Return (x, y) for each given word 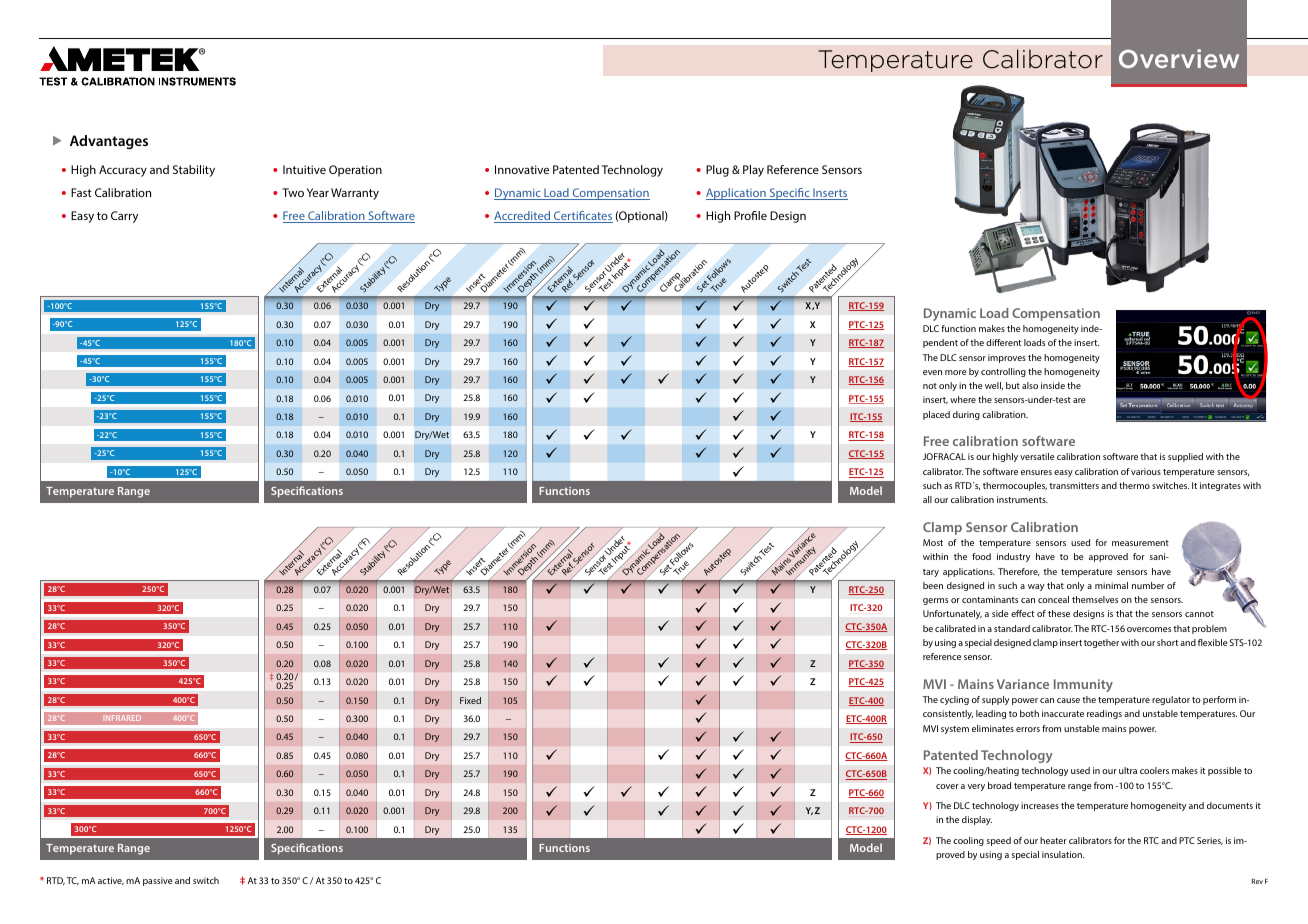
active (111, 881)
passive (158, 881)
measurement (1140, 543)
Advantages (109, 142)
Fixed (470, 700)
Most (933, 542)
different (1003, 342)
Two (293, 192)
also (1030, 385)
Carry (124, 217)
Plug (717, 171)
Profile (750, 215)
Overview (1179, 58)
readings (1104, 714)
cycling (954, 700)
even (932, 372)
